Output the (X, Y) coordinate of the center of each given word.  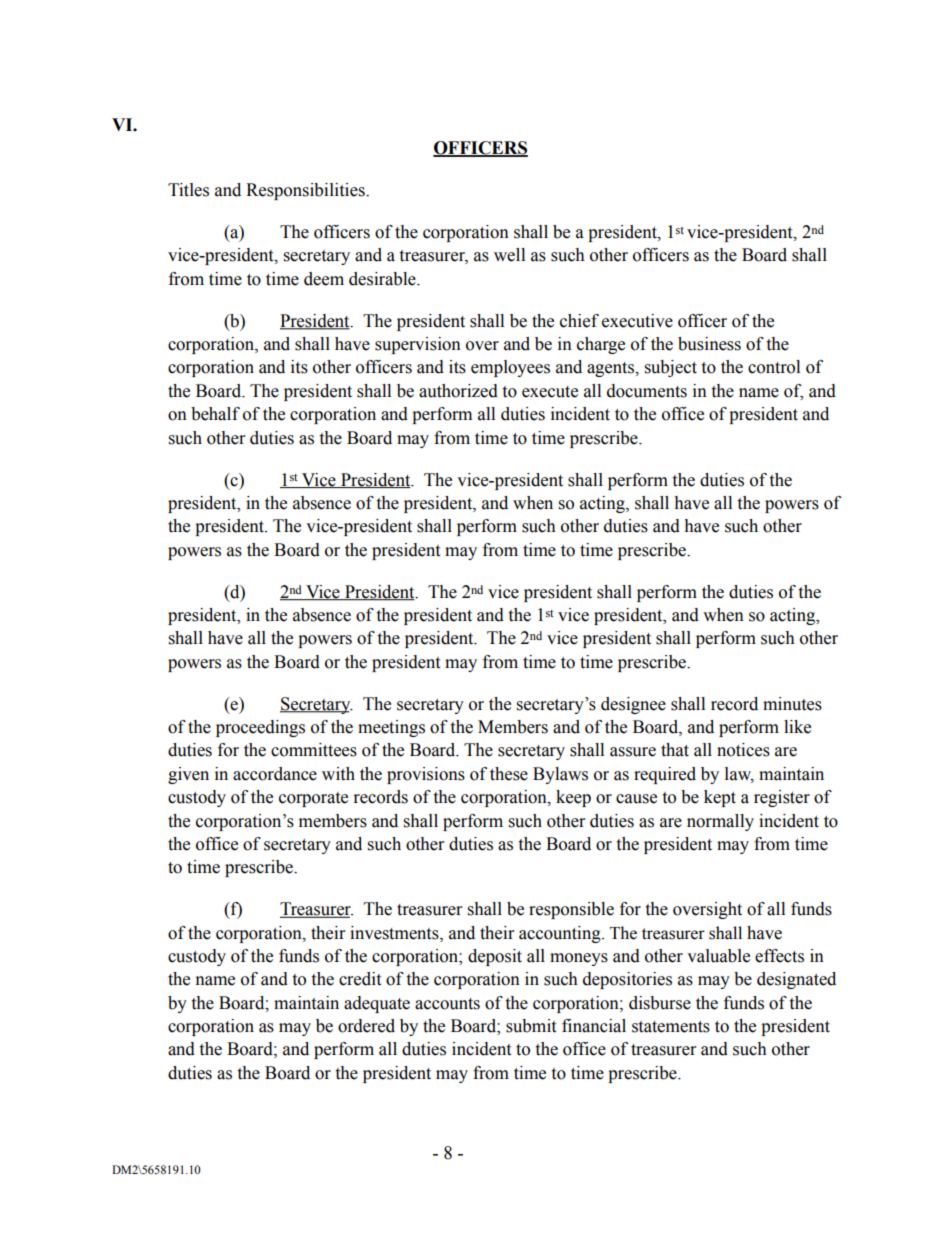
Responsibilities (306, 191)
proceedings (260, 728)
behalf (215, 414)
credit (360, 979)
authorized (458, 391)
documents (647, 391)
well (509, 255)
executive (637, 321)
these (509, 774)
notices (743, 750)
